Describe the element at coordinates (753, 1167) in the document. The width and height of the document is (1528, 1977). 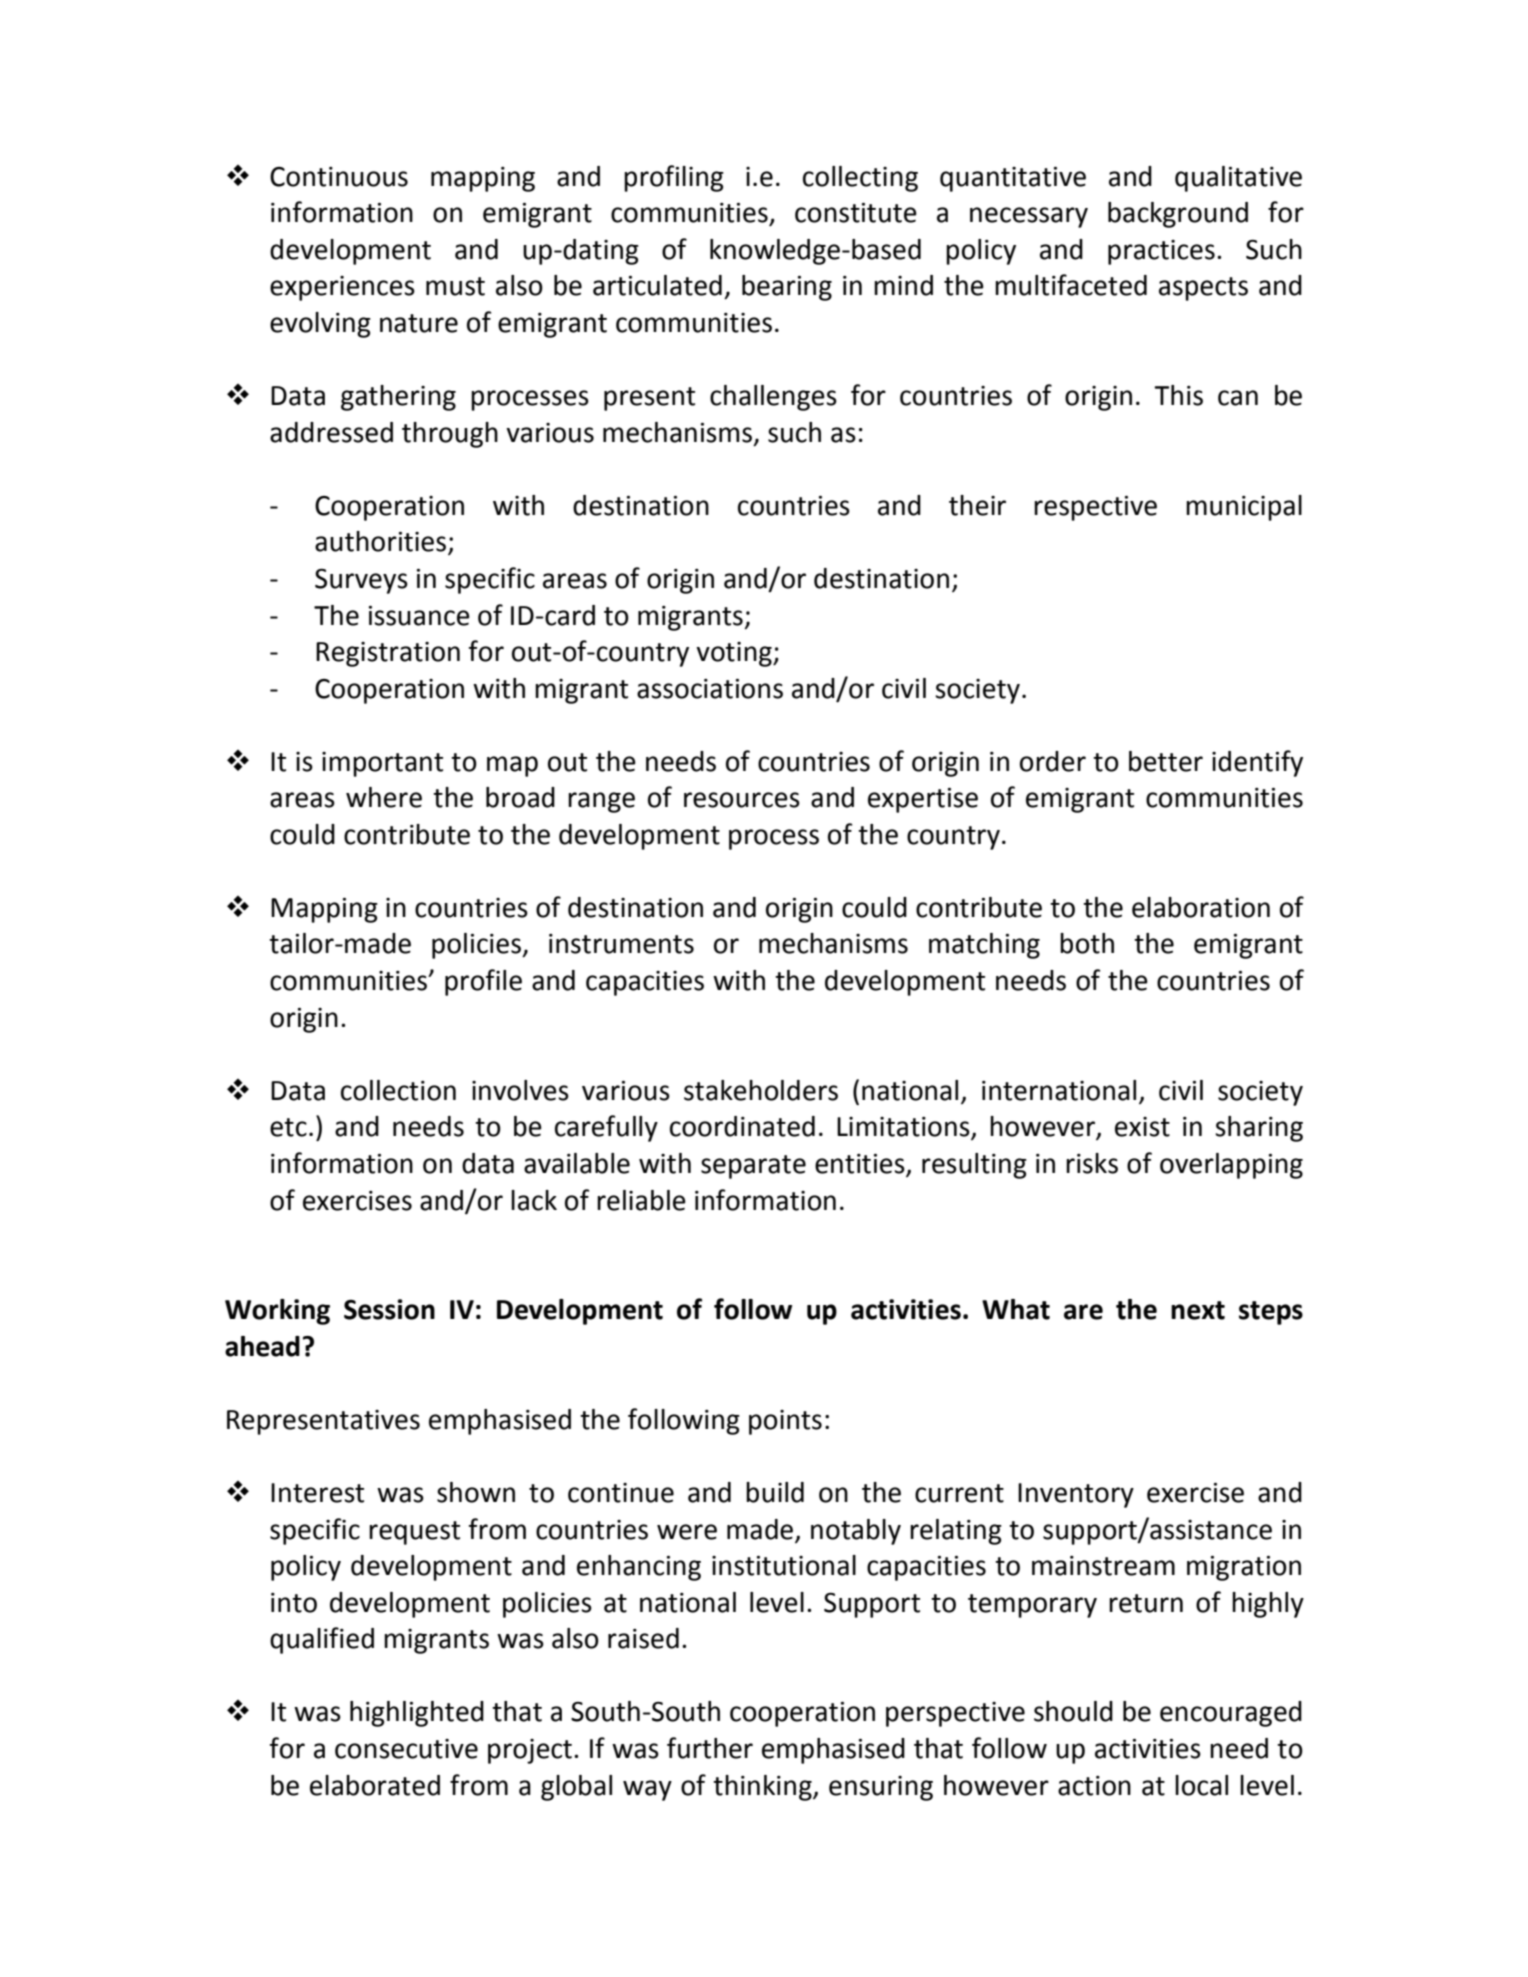
I see `separate` at that location.
